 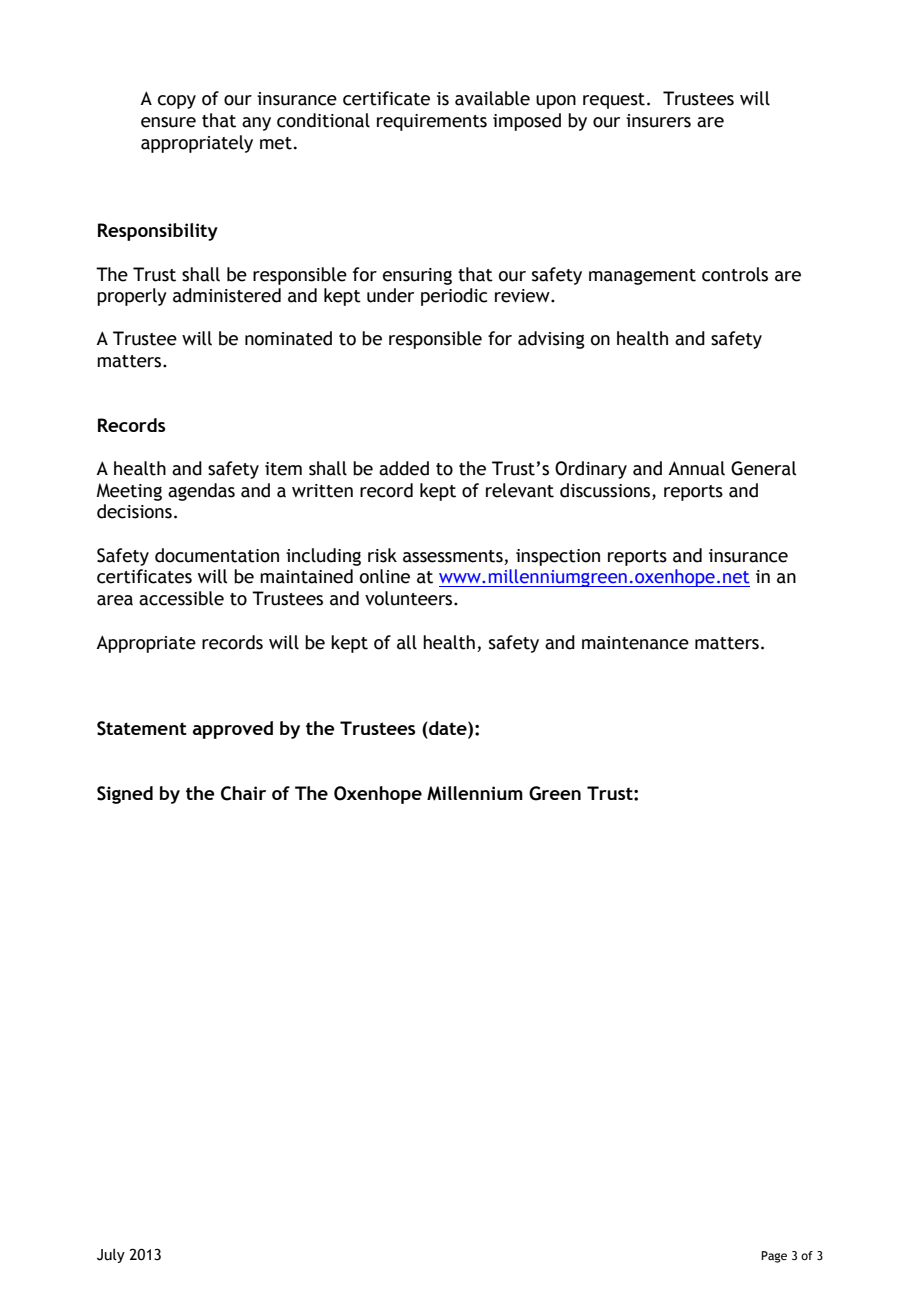 What do you see at coordinates (774, 1257) in the screenshot?
I see `Page` at bounding box center [774, 1257].
